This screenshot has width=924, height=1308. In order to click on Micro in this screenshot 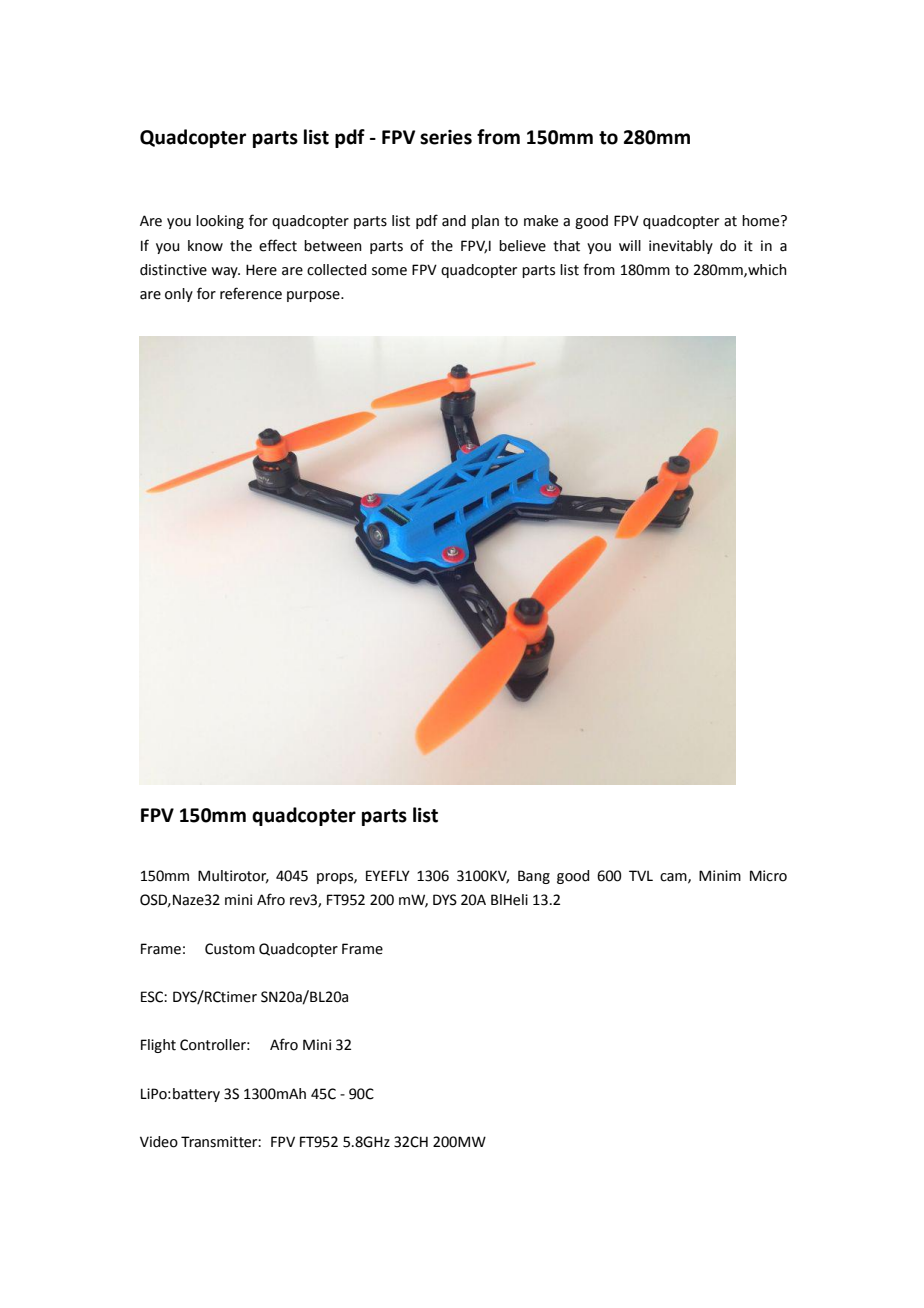, I will do `click(768, 876)`.
